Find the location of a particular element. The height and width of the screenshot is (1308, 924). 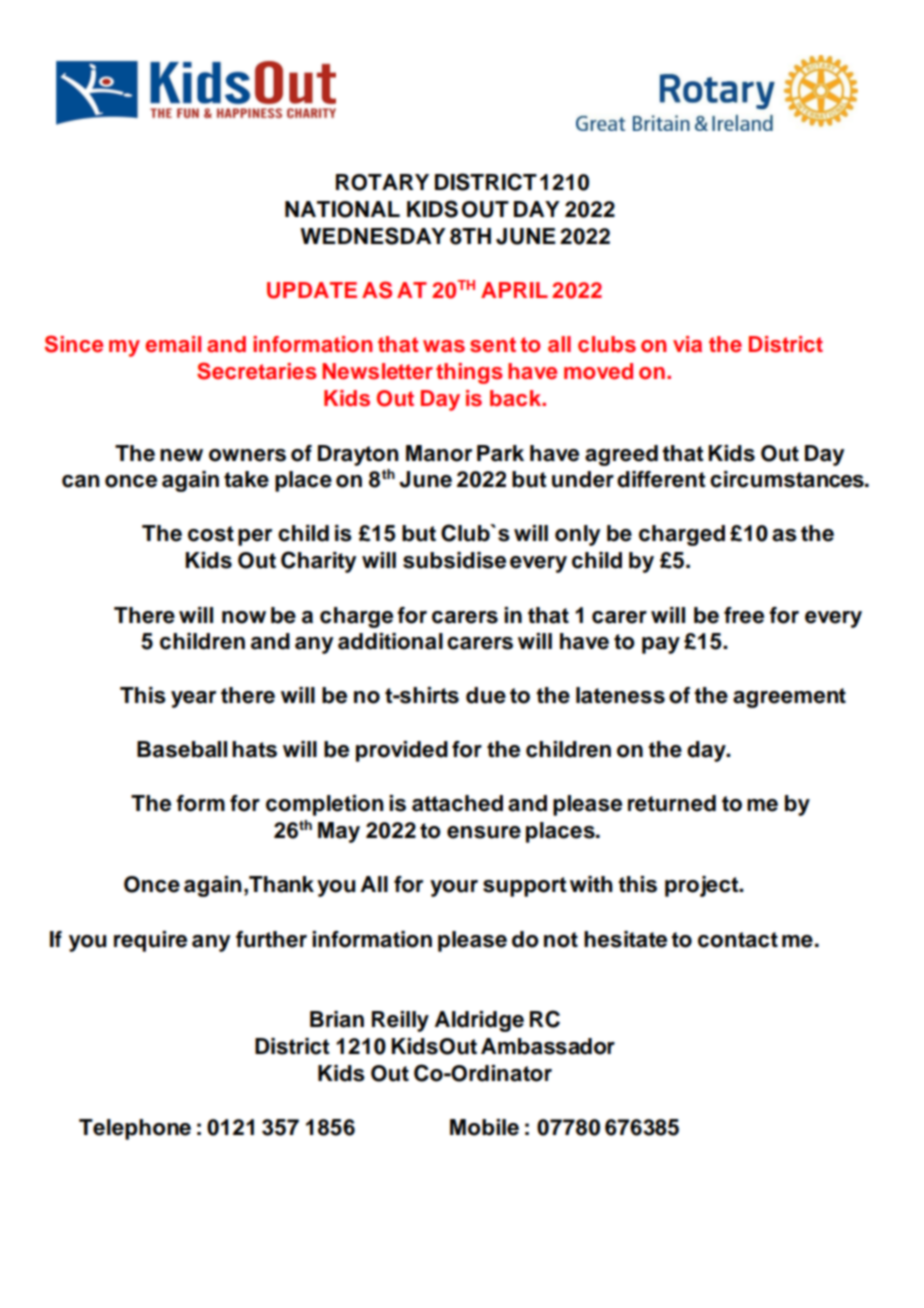

via is located at coordinates (687, 344).
